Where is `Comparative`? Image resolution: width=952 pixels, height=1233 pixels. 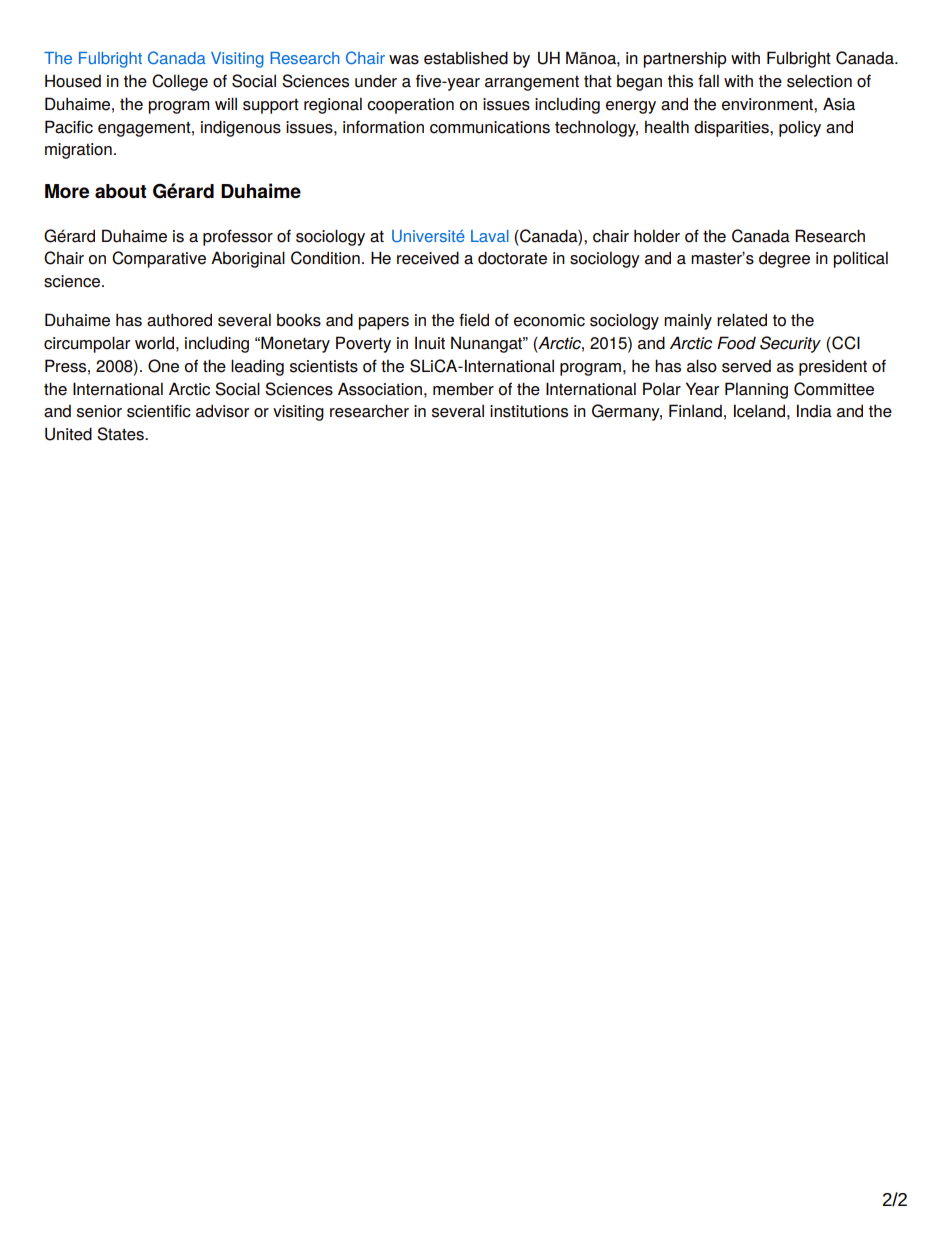
Comparative is located at coordinates (159, 259).
